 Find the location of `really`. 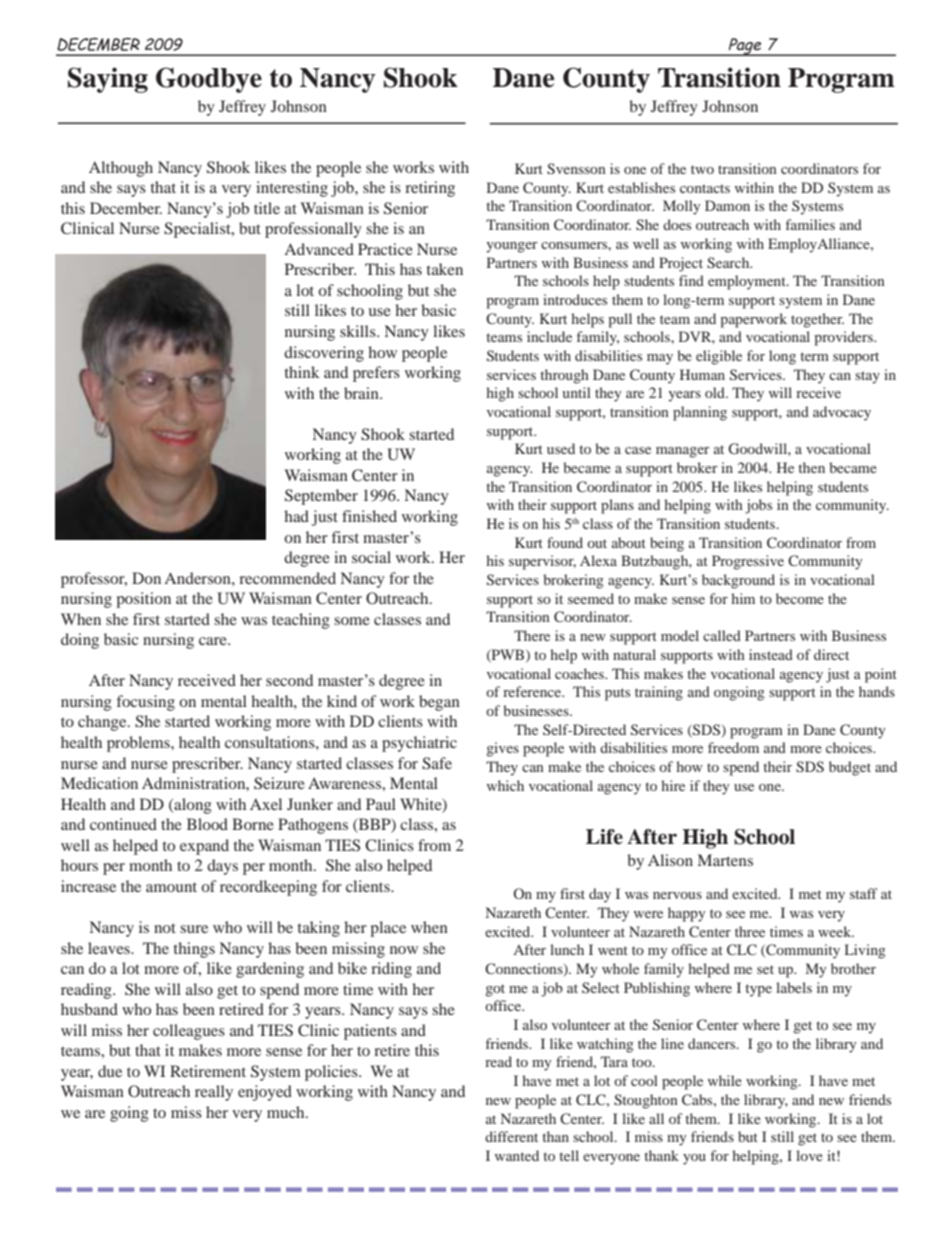

really is located at coordinates (214, 1093).
